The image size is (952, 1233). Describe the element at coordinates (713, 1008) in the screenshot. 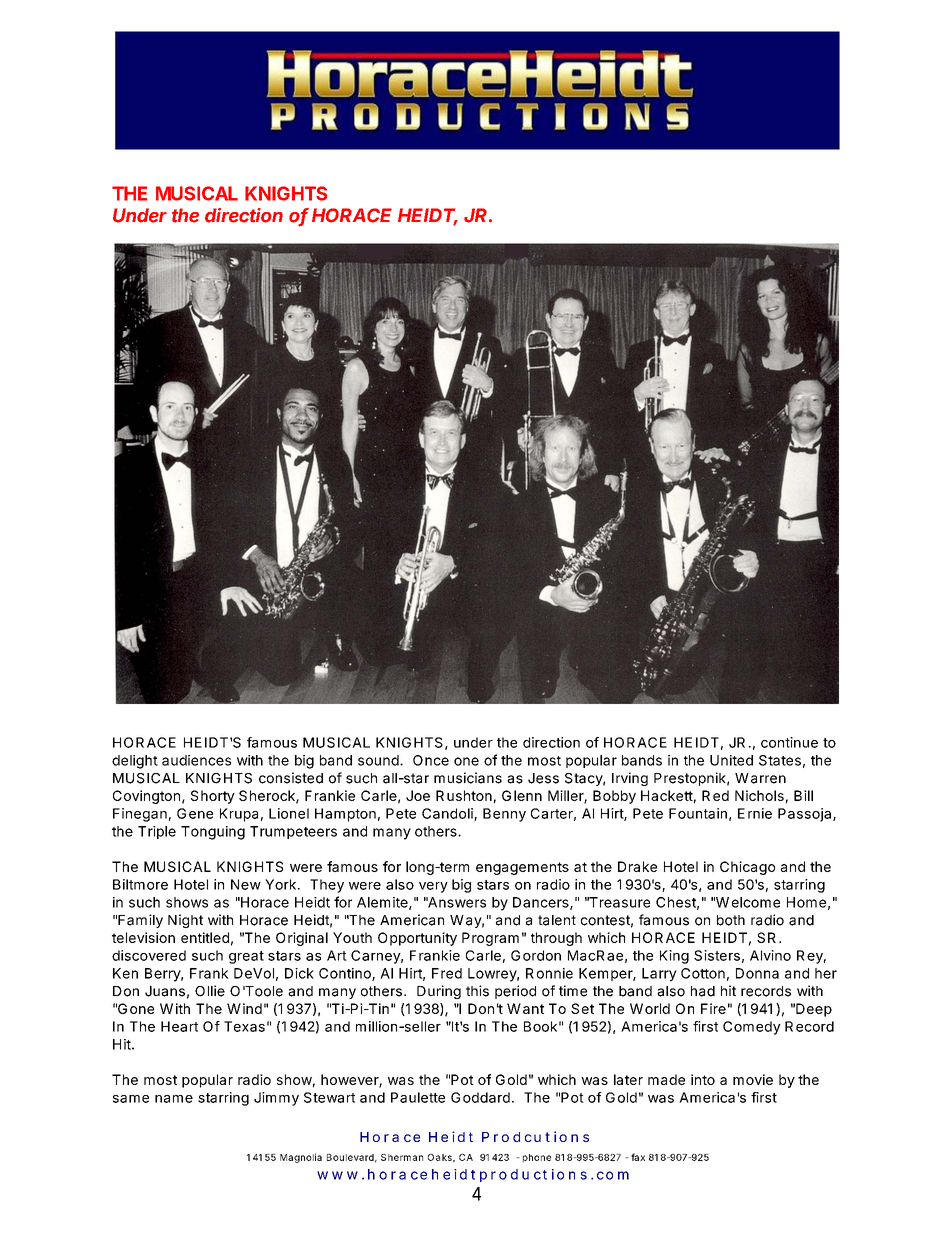

I see `Fire` at that location.
